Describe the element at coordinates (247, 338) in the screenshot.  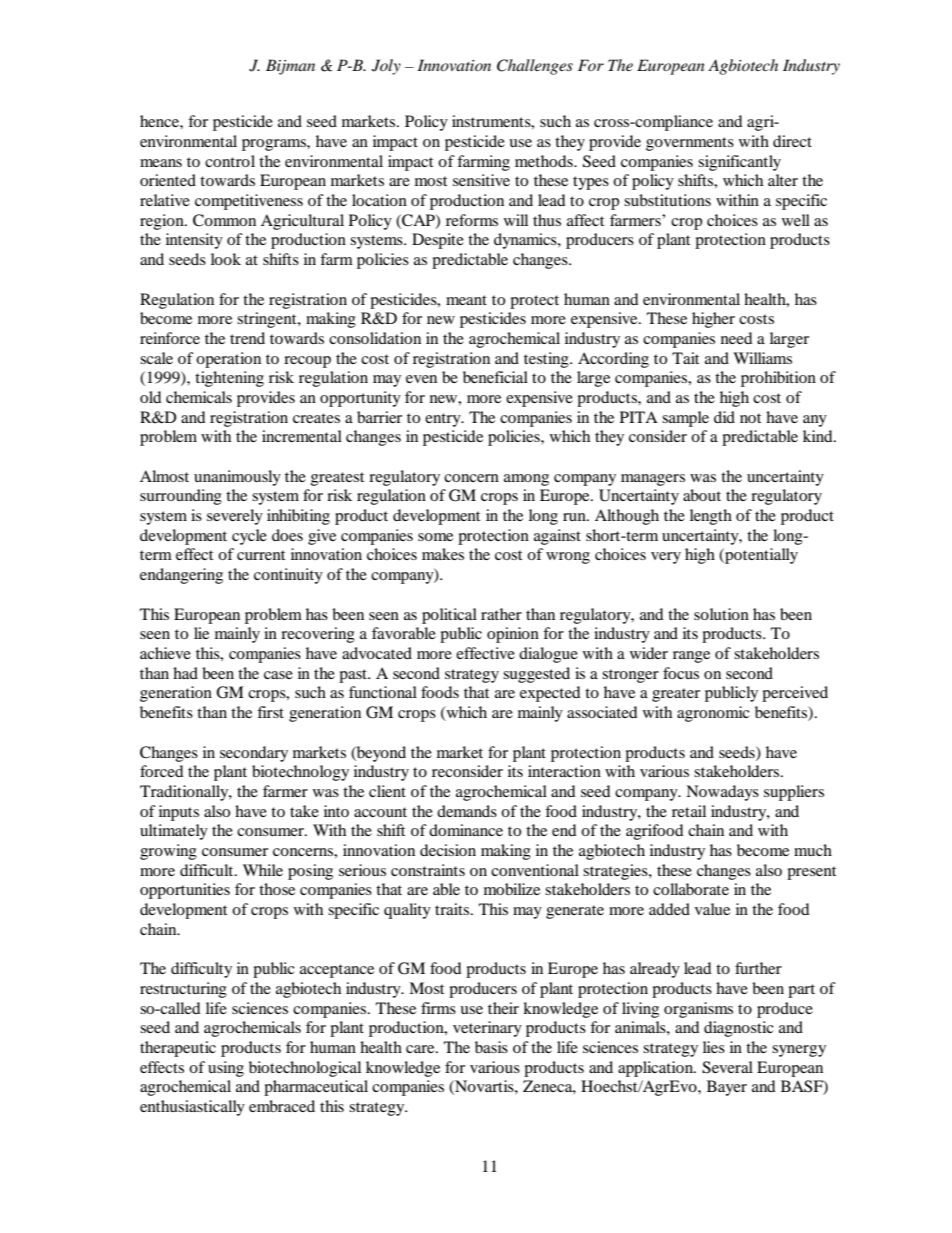
I see `trend` at that location.
